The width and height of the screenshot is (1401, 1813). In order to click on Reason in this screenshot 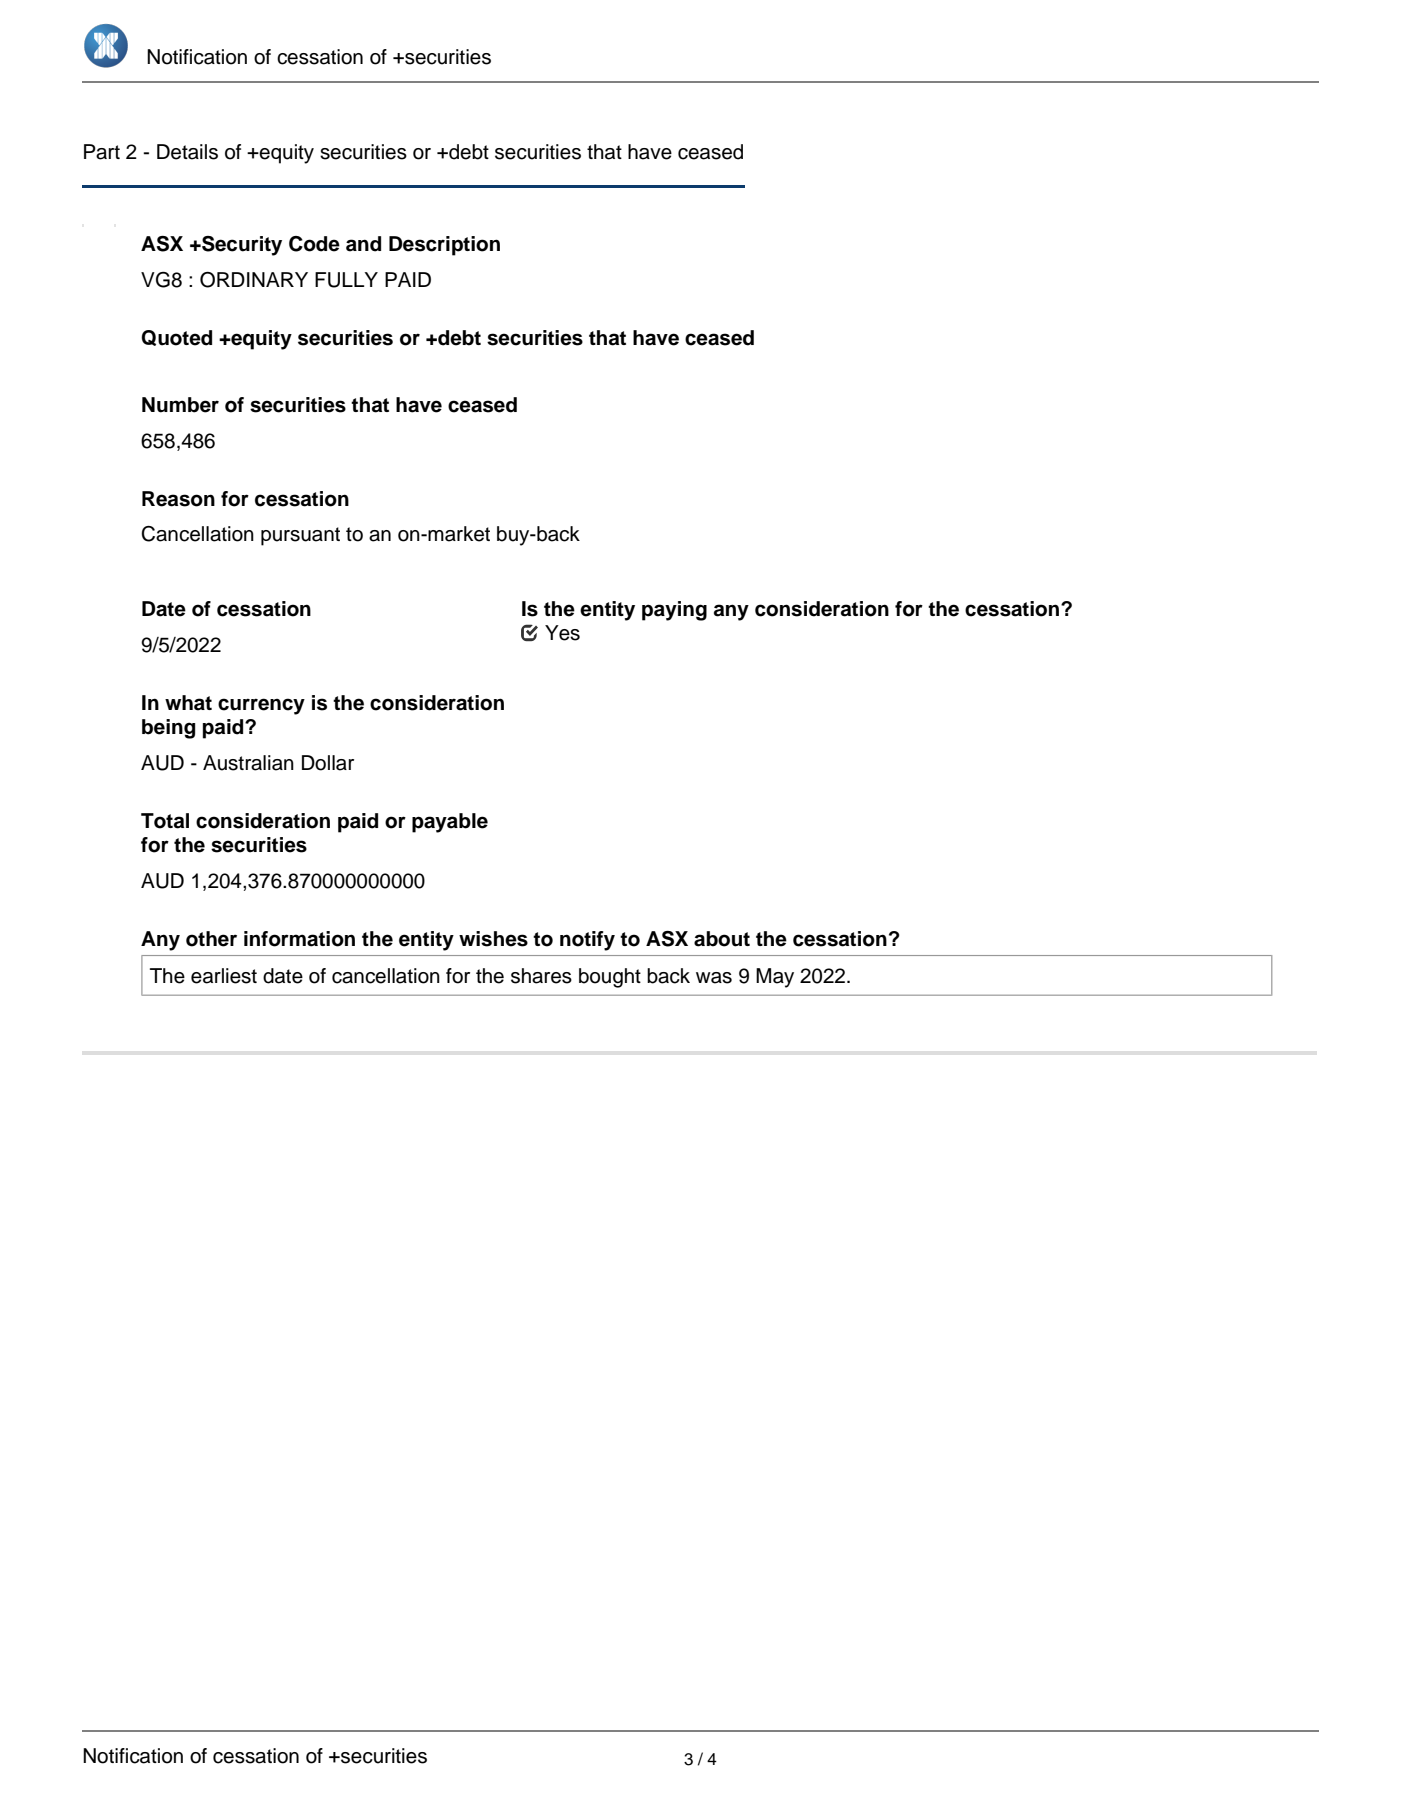, I will do `click(178, 499)`.
